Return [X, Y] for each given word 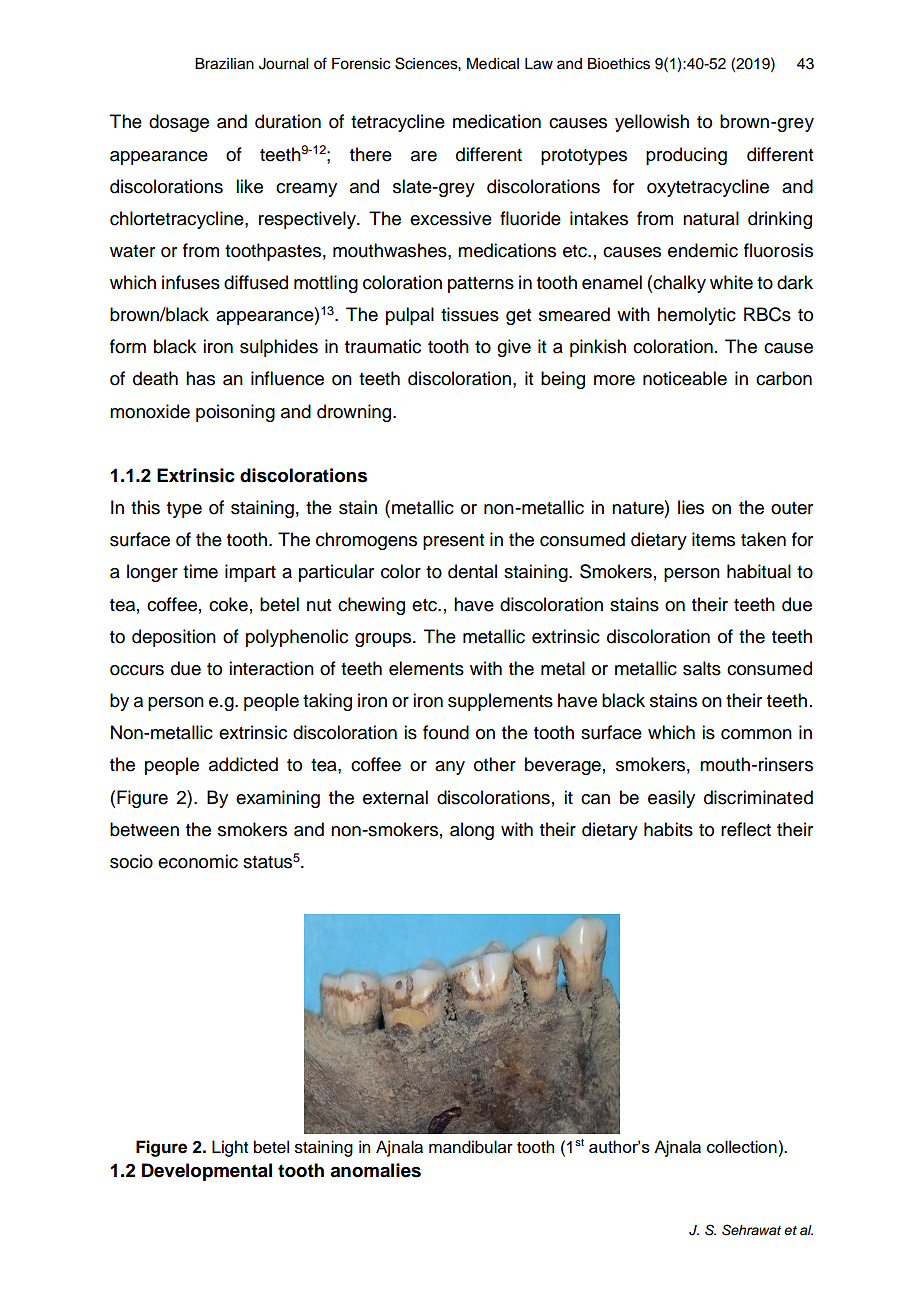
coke [228, 604]
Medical [493, 64]
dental [472, 571]
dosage [179, 123]
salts [702, 668]
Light [230, 1148]
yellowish [652, 123]
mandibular [471, 1147]
